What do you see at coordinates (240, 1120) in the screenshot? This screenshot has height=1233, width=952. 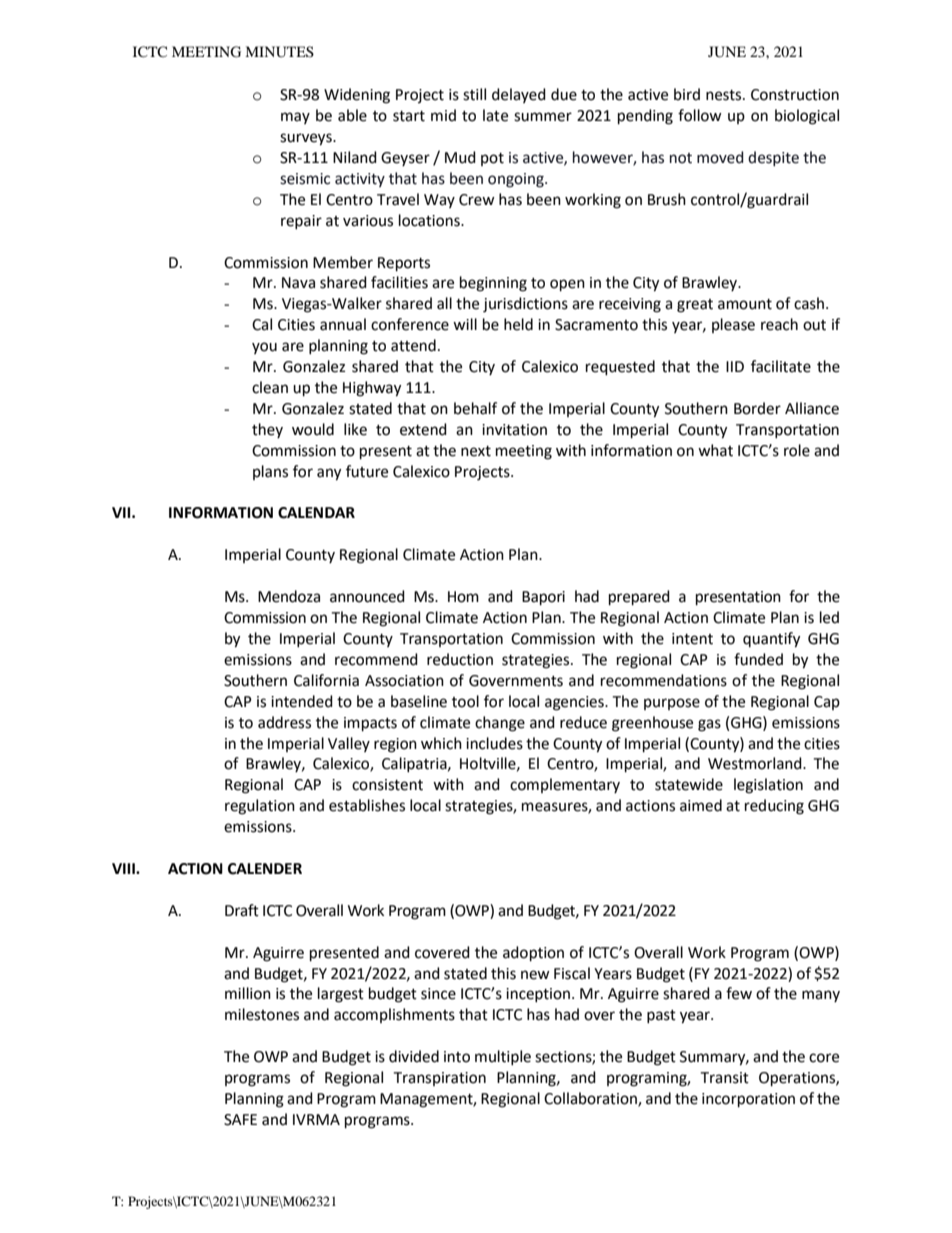 I see `SAFE` at bounding box center [240, 1120].
